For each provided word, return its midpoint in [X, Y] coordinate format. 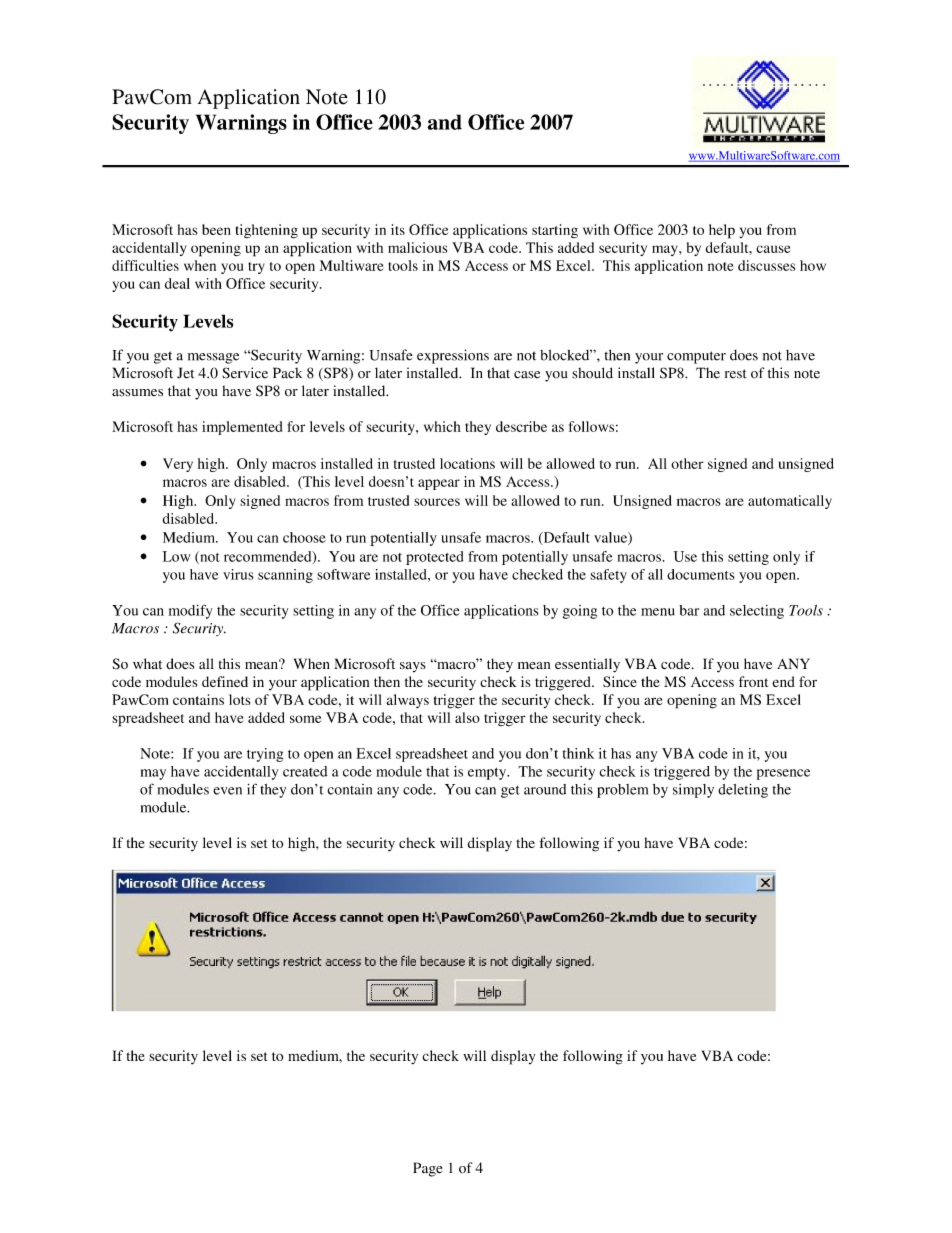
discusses [766, 265]
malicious [417, 247]
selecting [757, 612]
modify [190, 611]
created [305, 771]
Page [427, 1169]
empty [488, 774]
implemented [242, 428]
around [545, 789]
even [227, 791]
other [687, 463]
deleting [743, 791]
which [442, 426]
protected [434, 558]
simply [693, 791]
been [216, 229]
